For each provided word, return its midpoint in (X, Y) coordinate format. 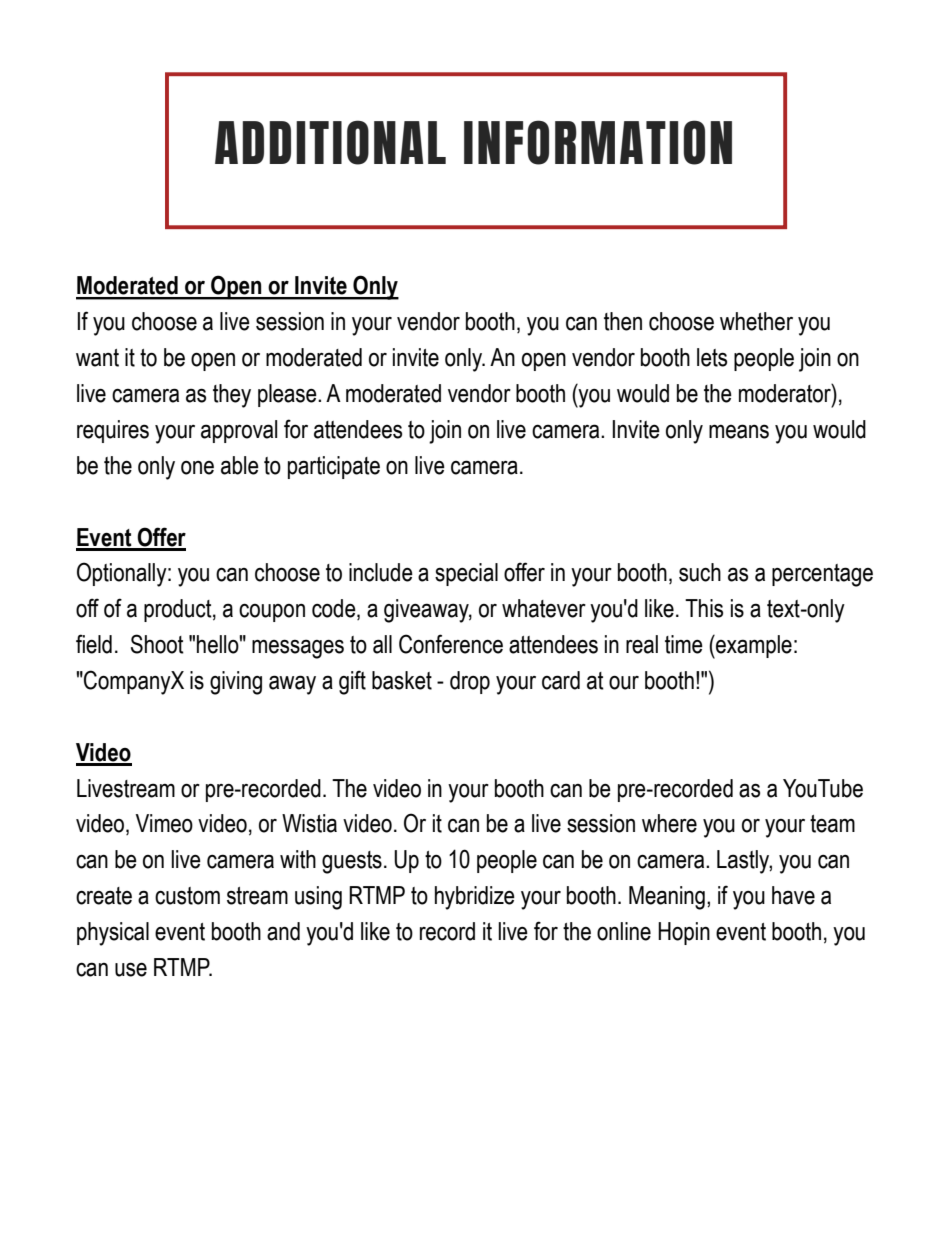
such (700, 572)
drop (470, 682)
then (623, 321)
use (131, 969)
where (669, 823)
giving (236, 683)
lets (712, 357)
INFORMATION (598, 142)
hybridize (475, 898)
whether (756, 321)
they (232, 396)
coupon (272, 613)
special (466, 574)
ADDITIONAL (330, 142)
